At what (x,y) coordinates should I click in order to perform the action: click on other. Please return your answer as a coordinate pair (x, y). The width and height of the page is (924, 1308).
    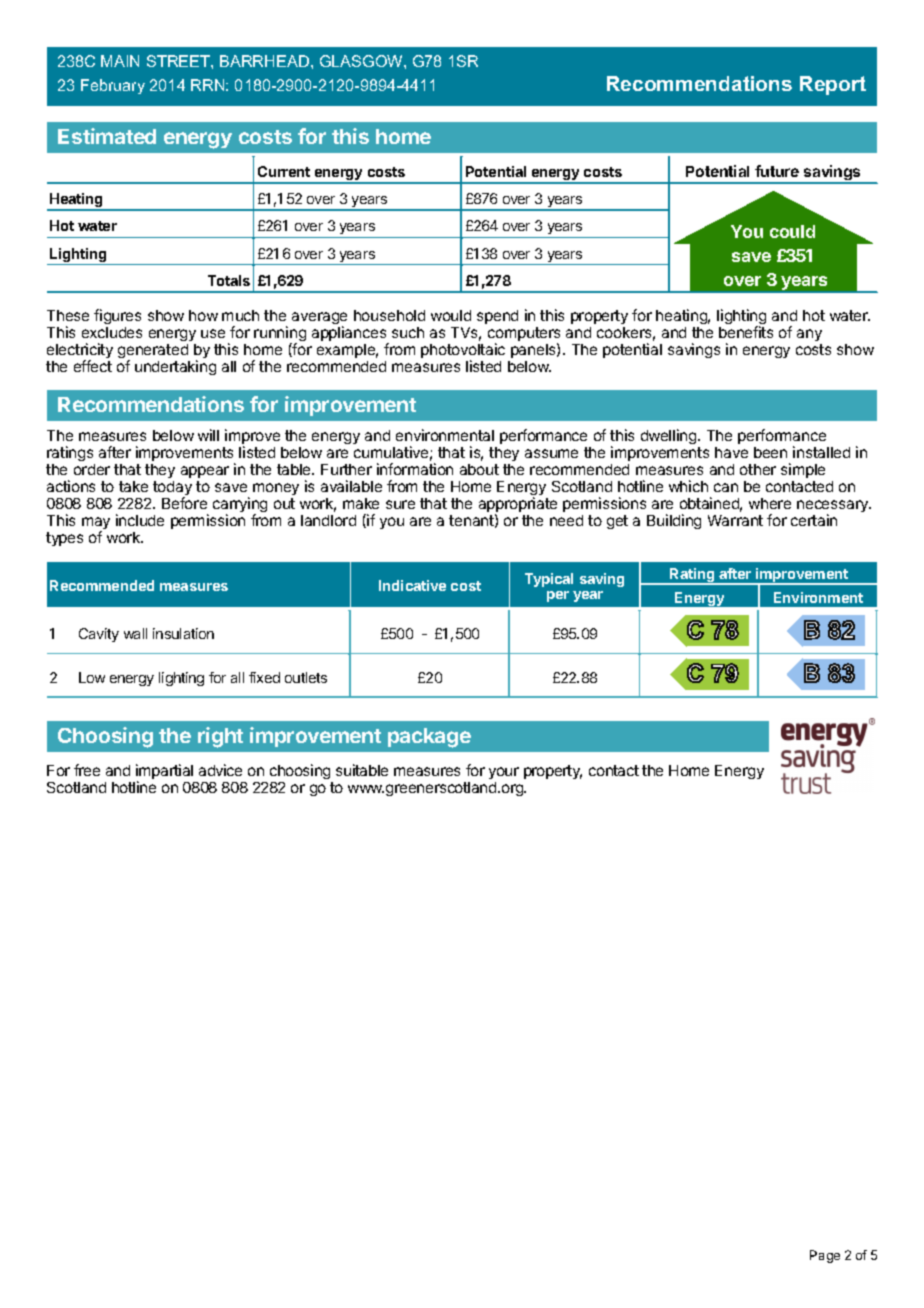
    Looking at the image, I should click on (758, 469).
